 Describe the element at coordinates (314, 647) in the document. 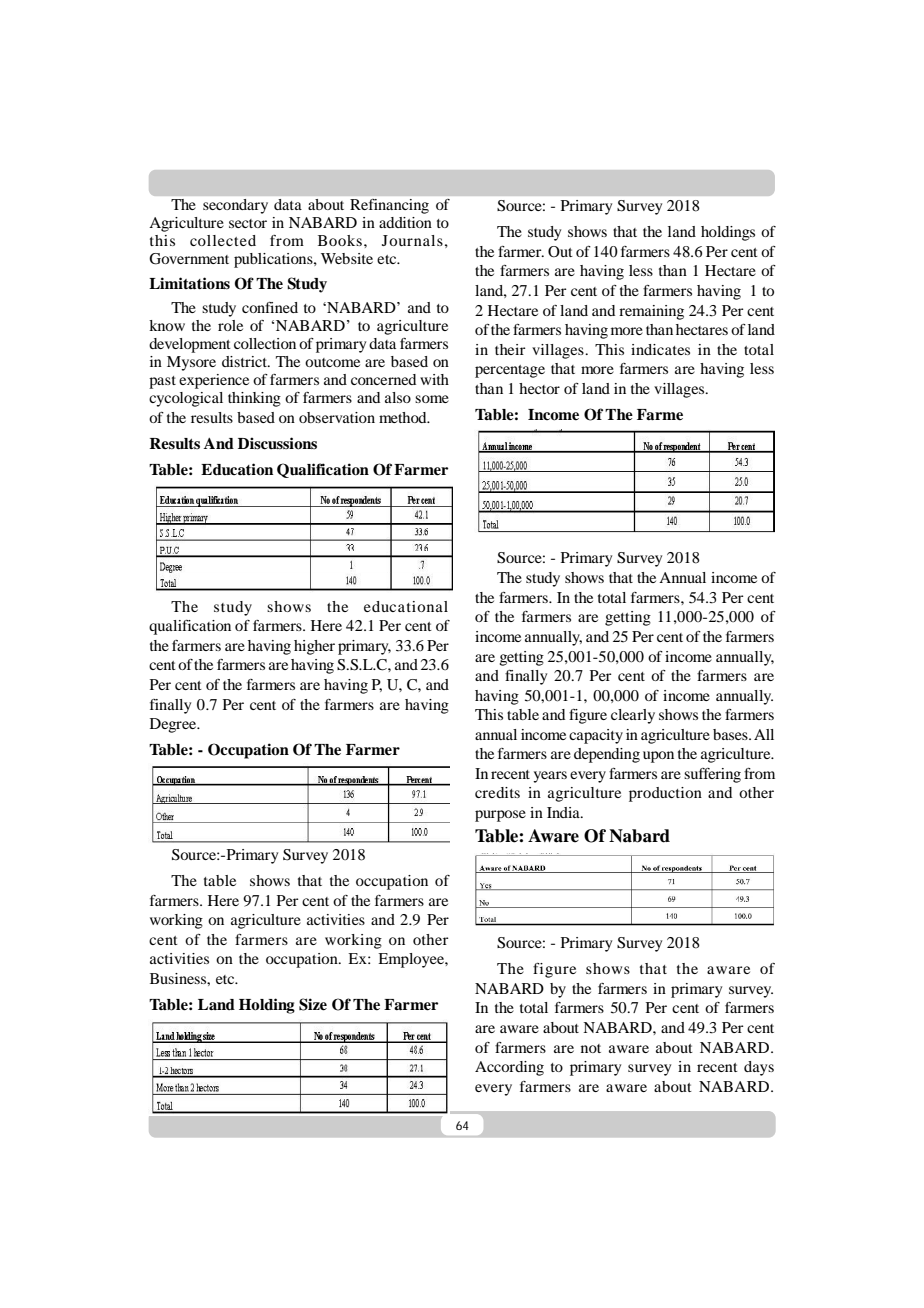

I see `higher` at that location.
